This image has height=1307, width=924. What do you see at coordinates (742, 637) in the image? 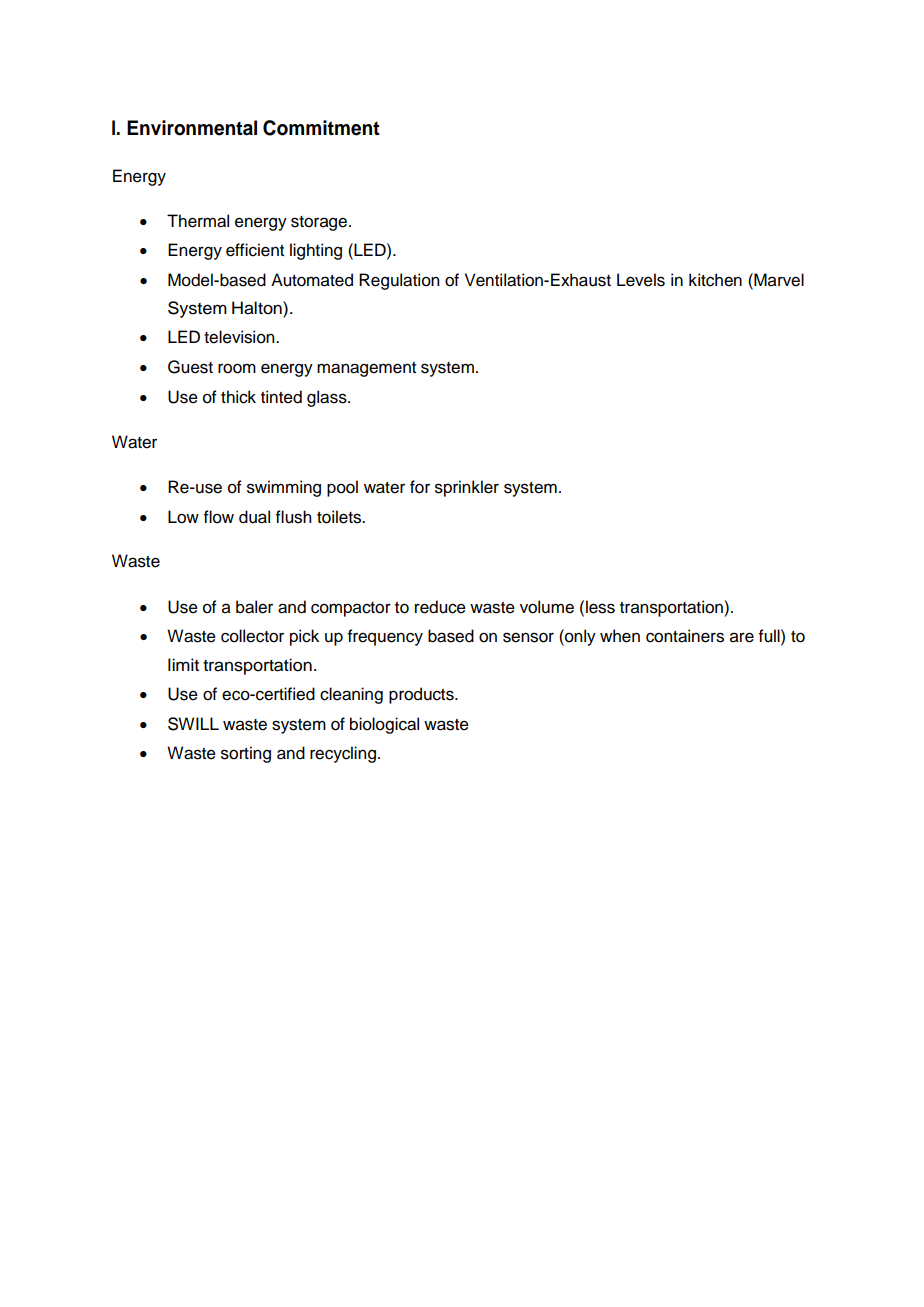
I see `are` at bounding box center [742, 637].
